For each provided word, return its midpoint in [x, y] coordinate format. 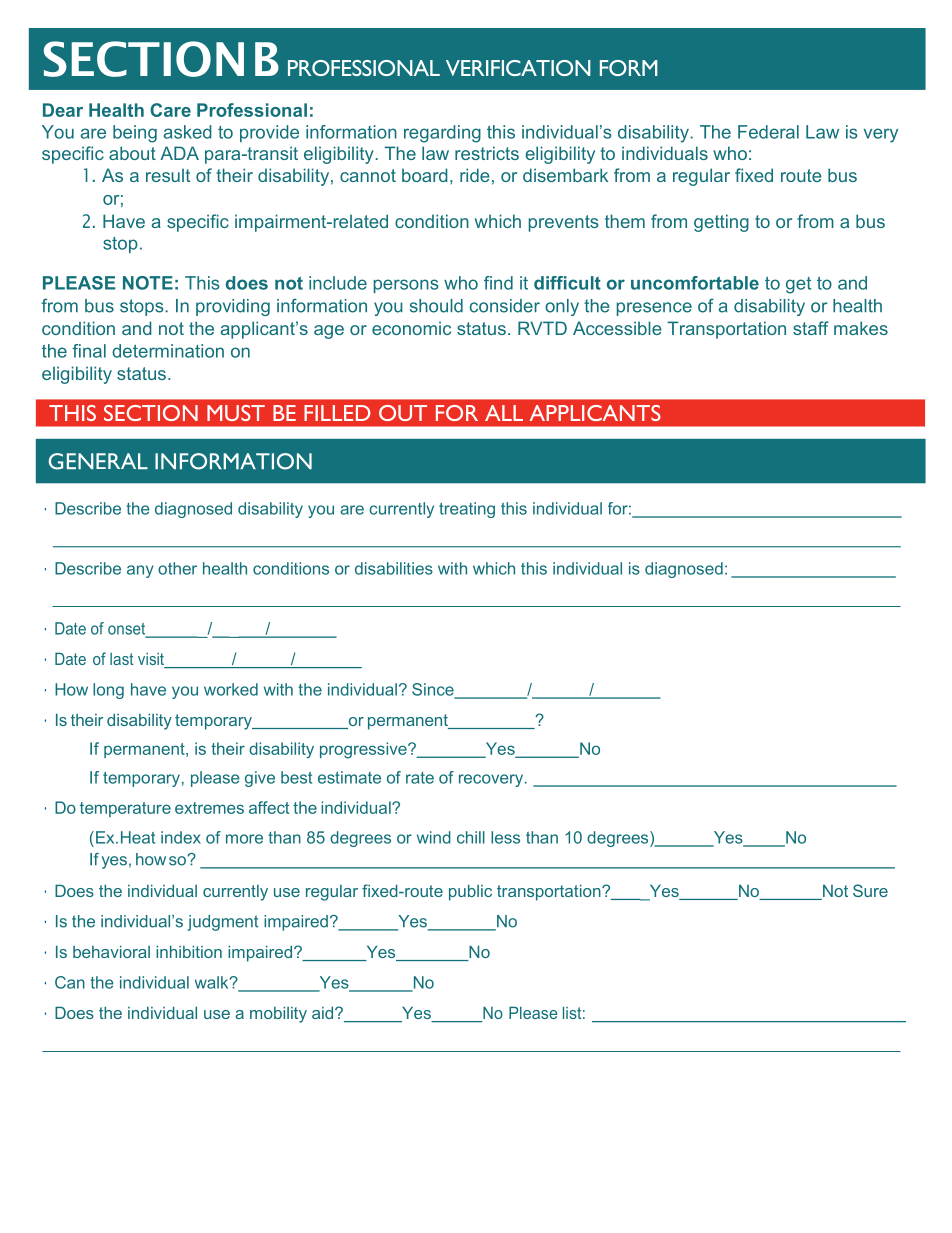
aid [324, 1012]
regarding [442, 134]
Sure [870, 890]
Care [170, 110]
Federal [768, 132]
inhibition [189, 951]
